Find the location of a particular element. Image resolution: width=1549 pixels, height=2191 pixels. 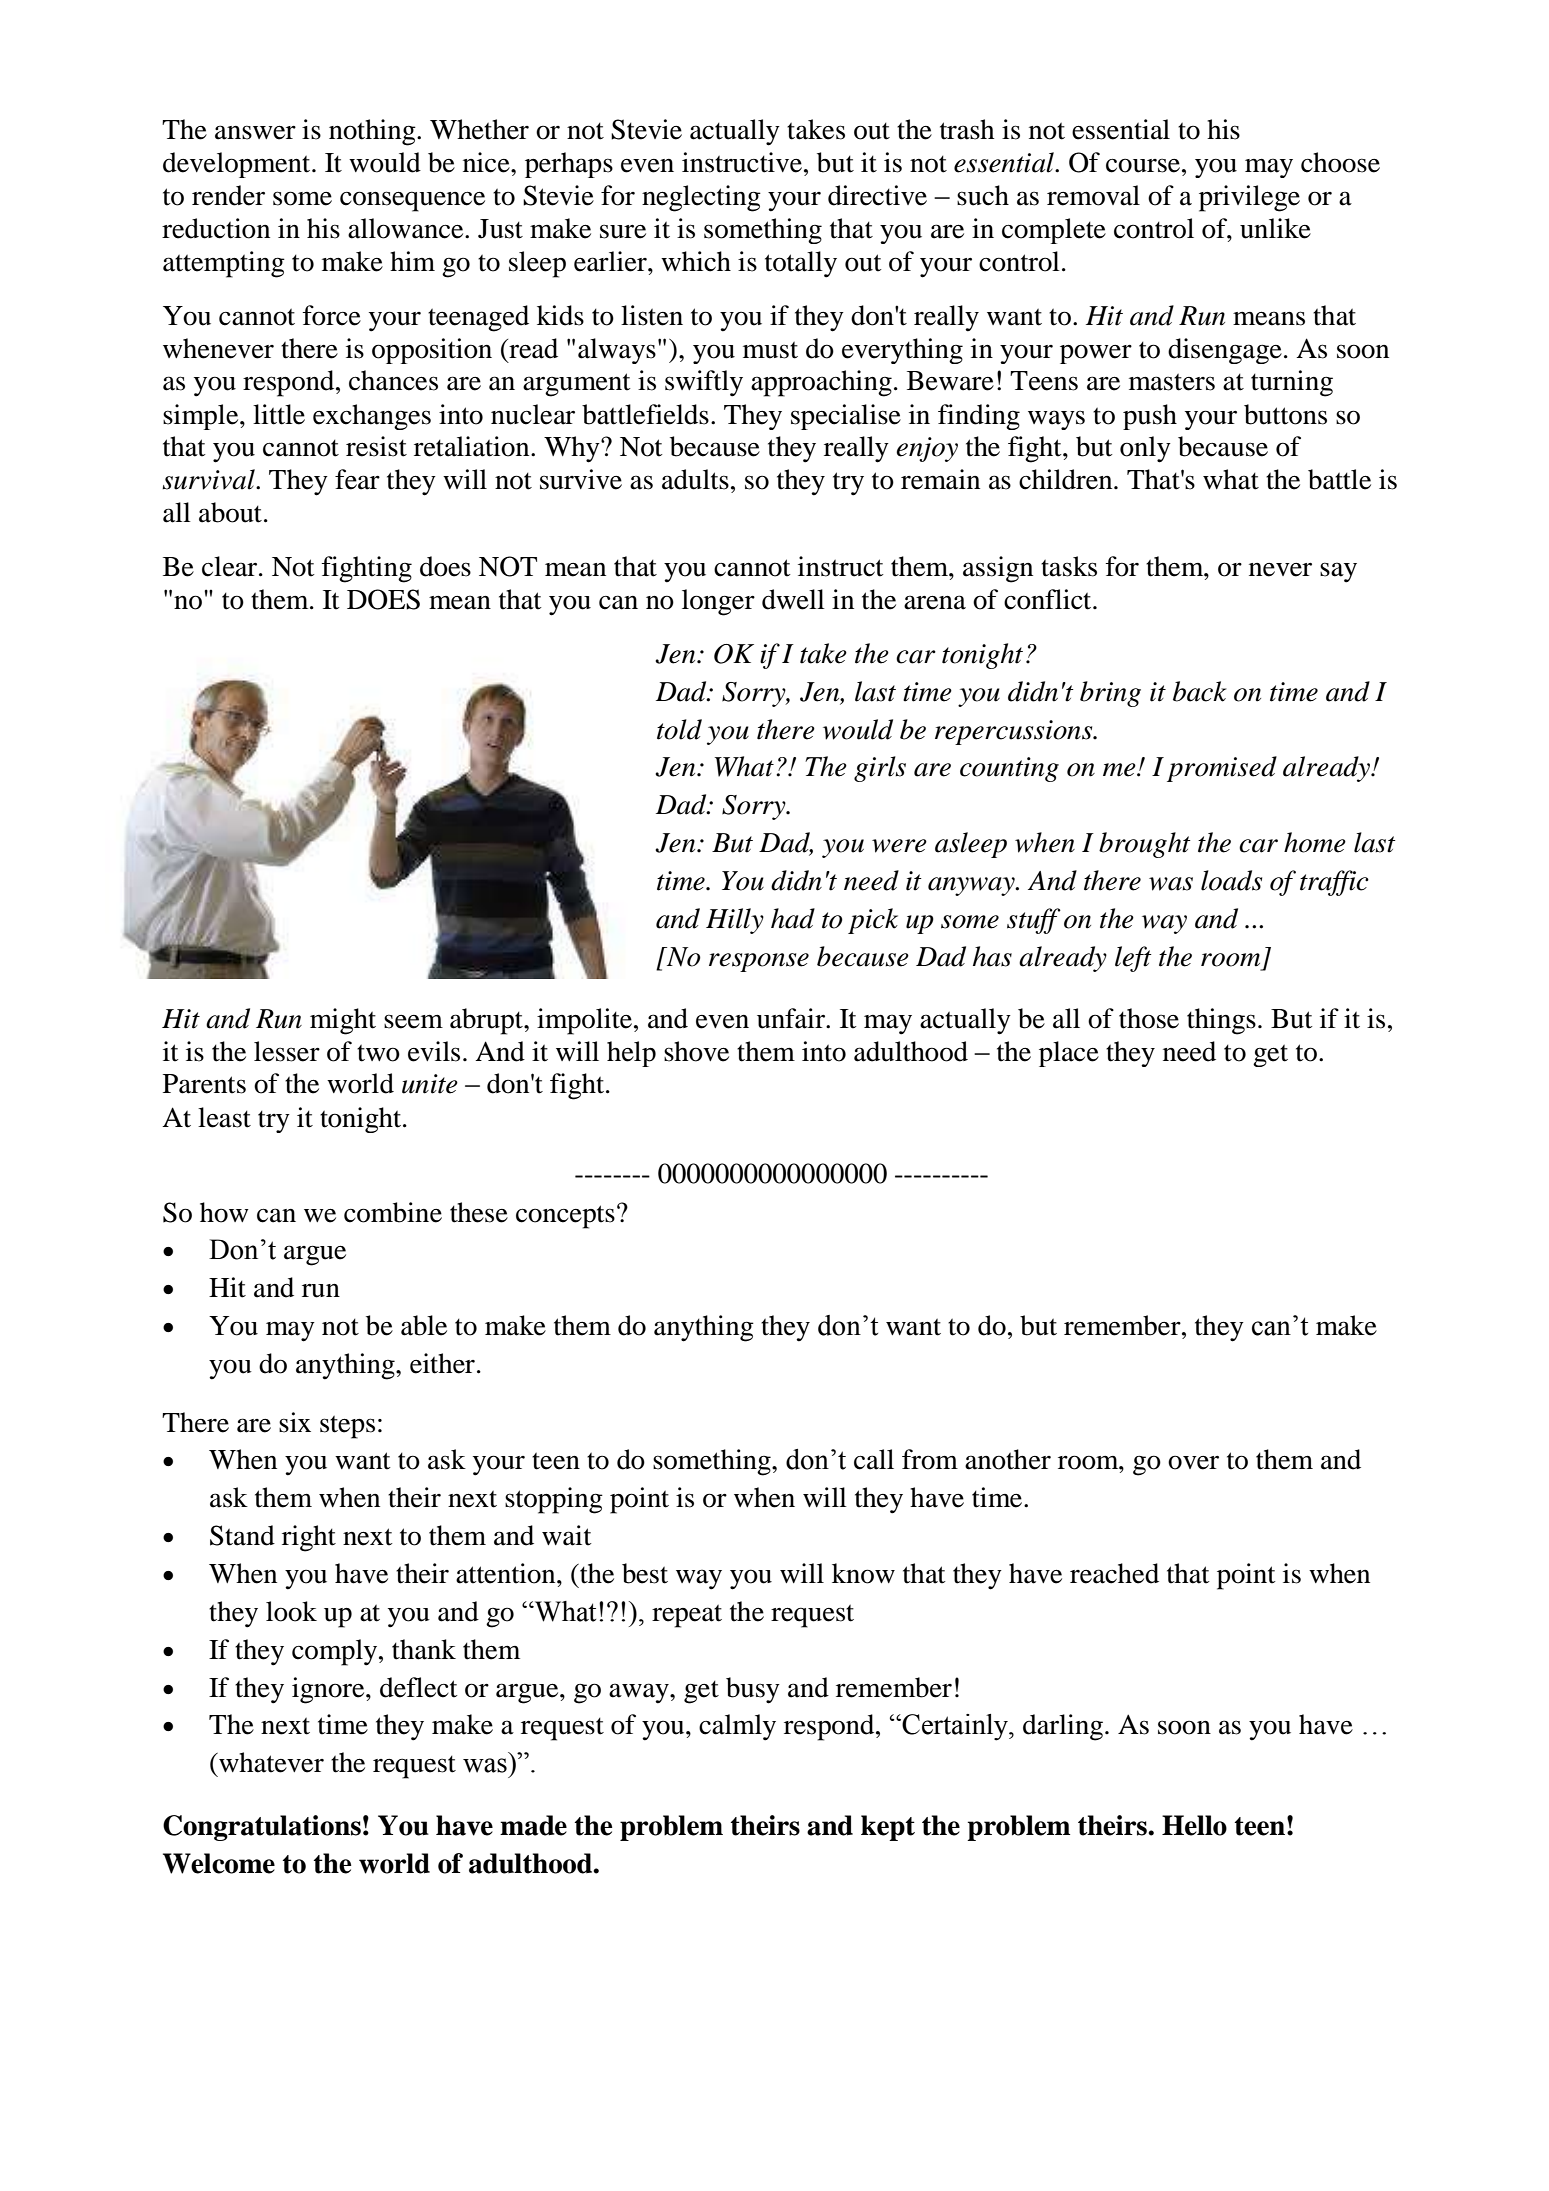

might is located at coordinates (343, 1021).
